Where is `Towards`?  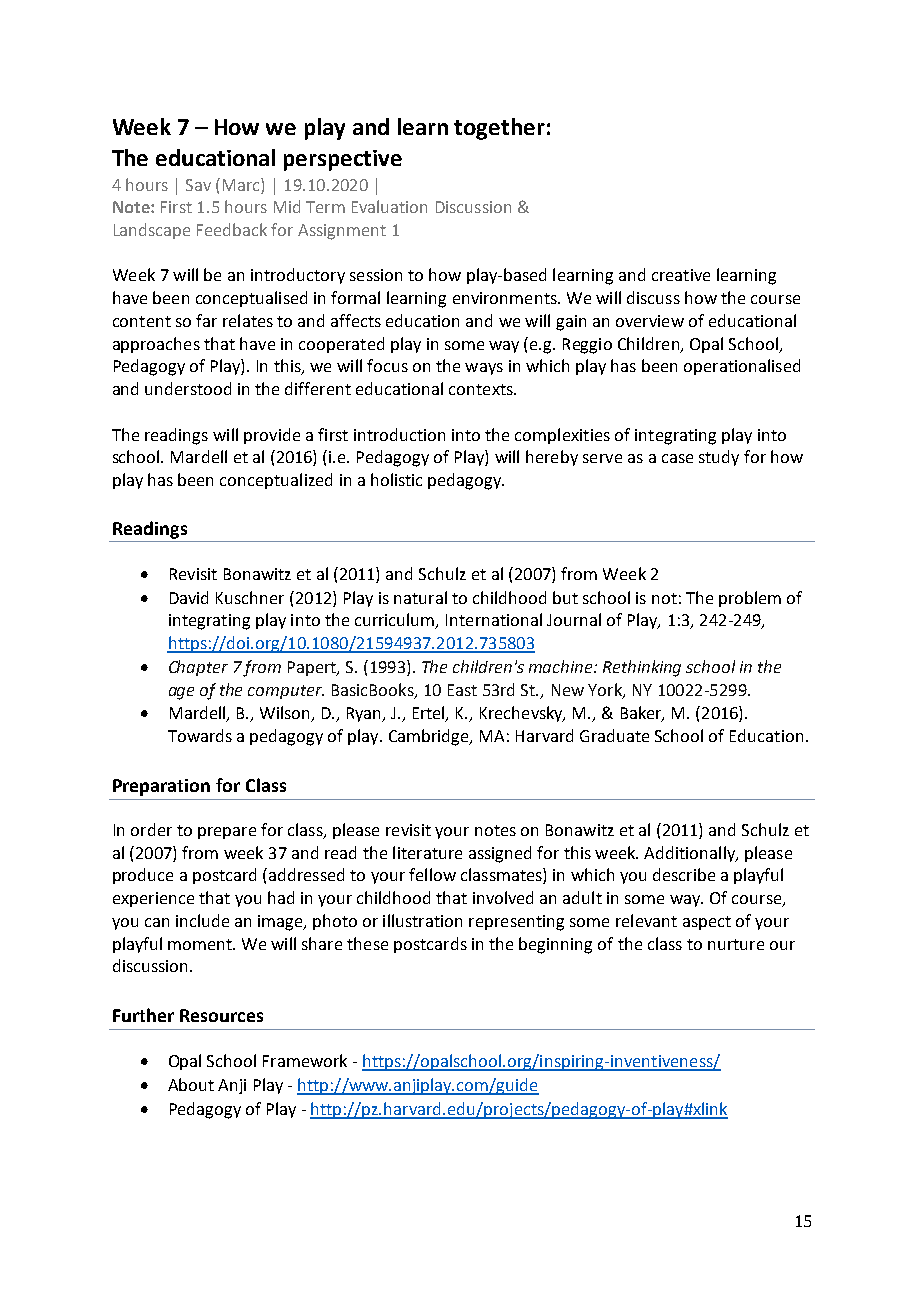
Towards is located at coordinates (200, 735).
